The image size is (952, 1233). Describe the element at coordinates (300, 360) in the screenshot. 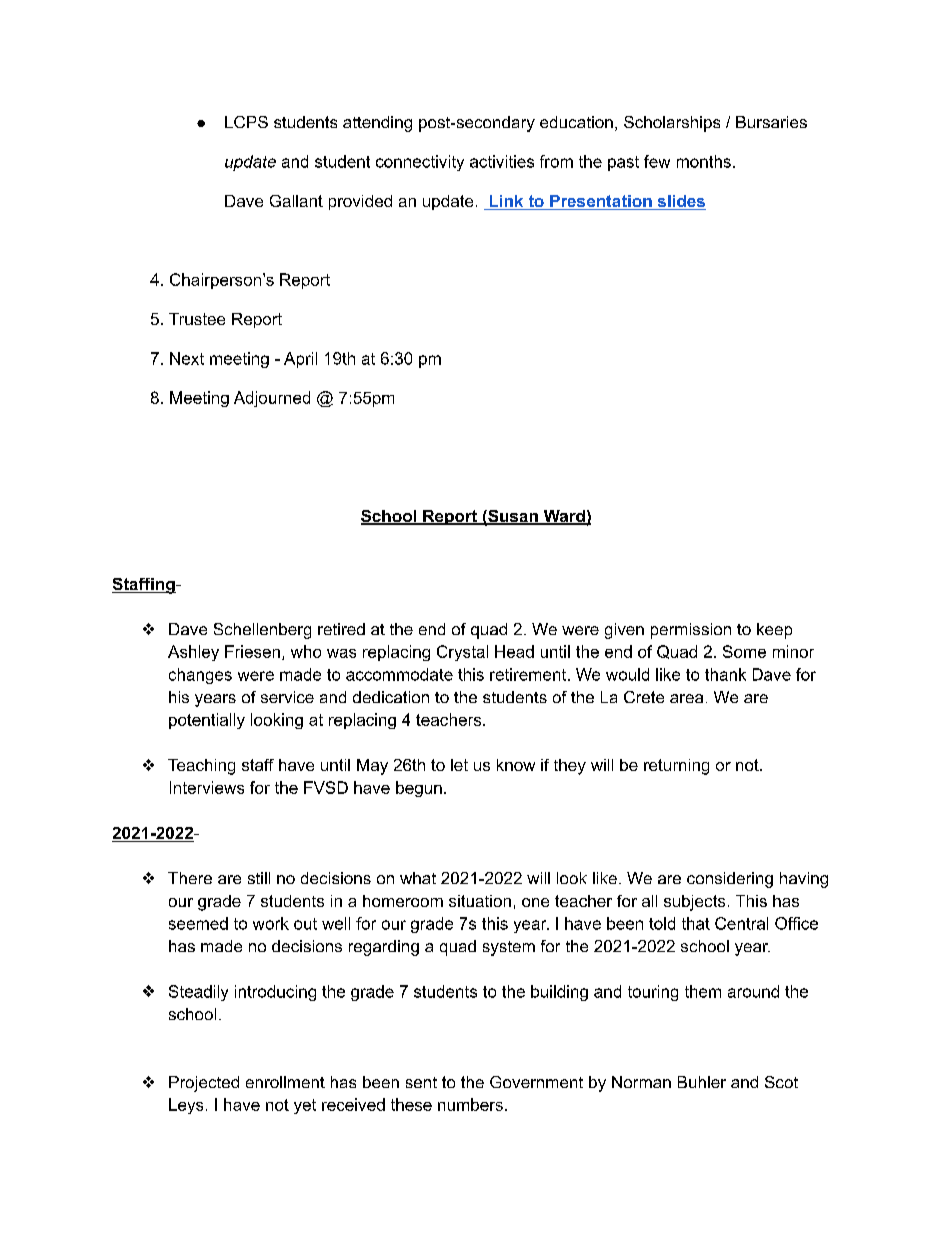

I see `April` at that location.
